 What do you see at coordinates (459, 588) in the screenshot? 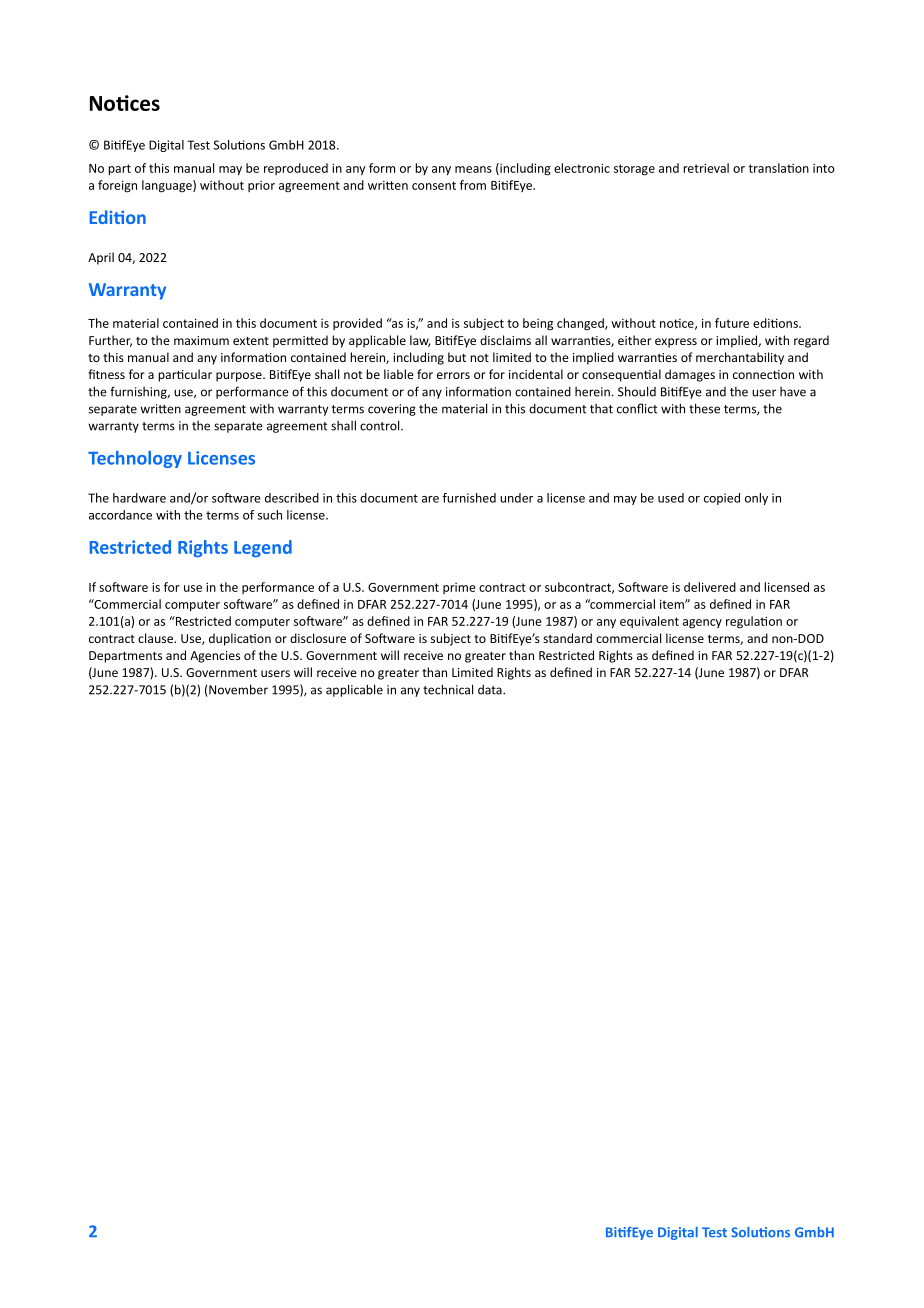
I see `prime` at bounding box center [459, 588].
